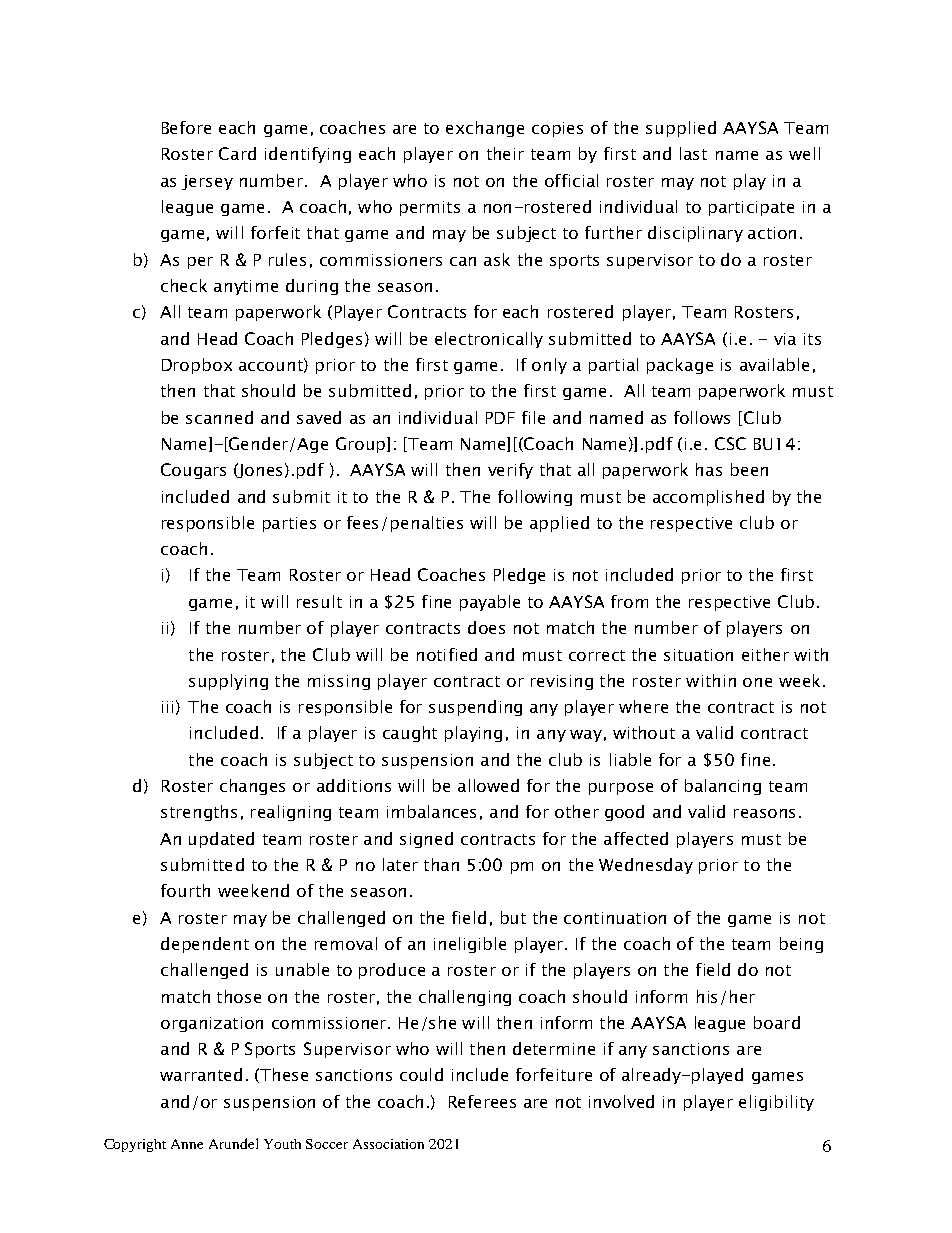 This screenshot has height=1233, width=952. What do you see at coordinates (233, 1143) in the screenshot?
I see `Arundel` at bounding box center [233, 1143].
